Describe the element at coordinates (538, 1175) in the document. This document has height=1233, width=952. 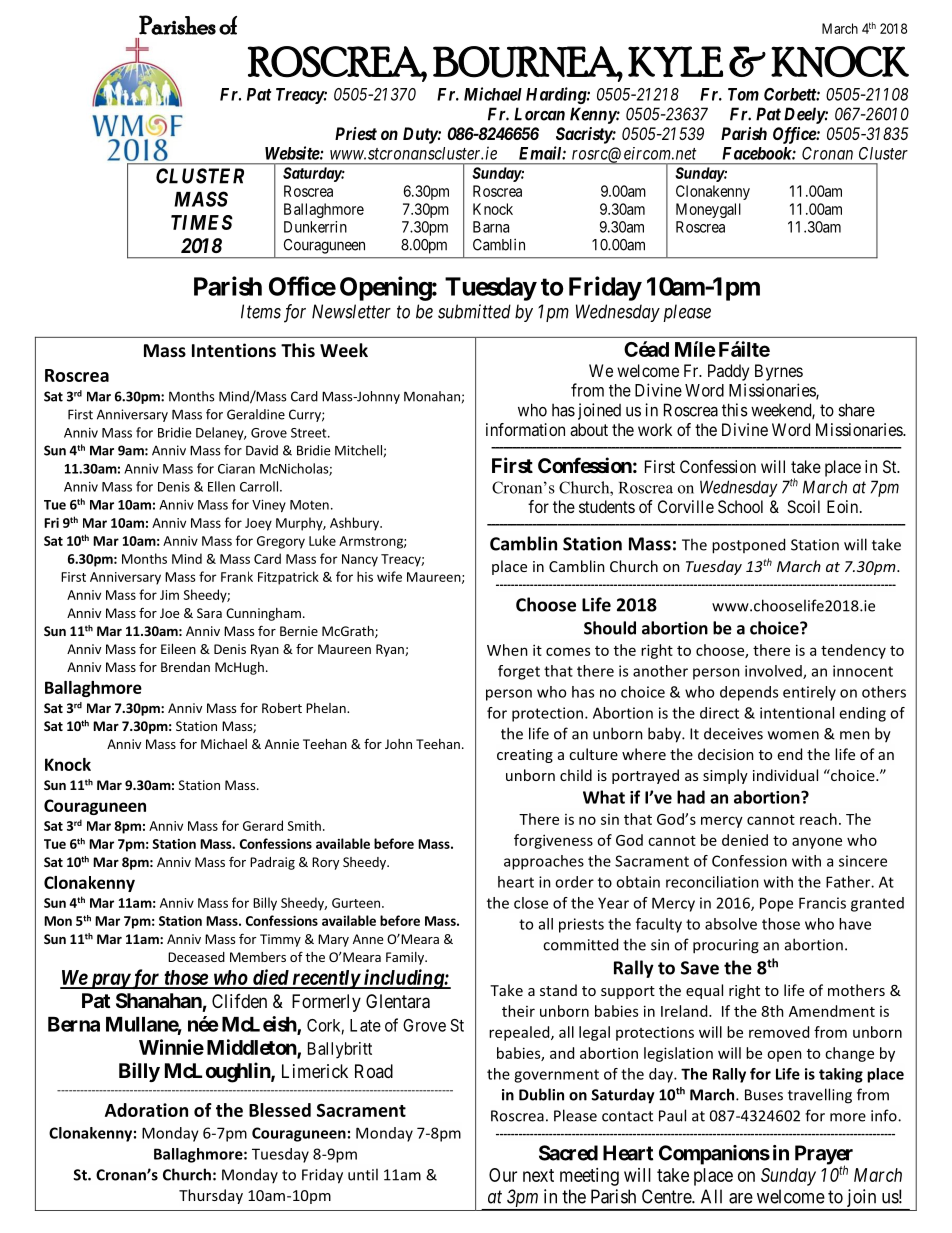
I see `next` at that location.
